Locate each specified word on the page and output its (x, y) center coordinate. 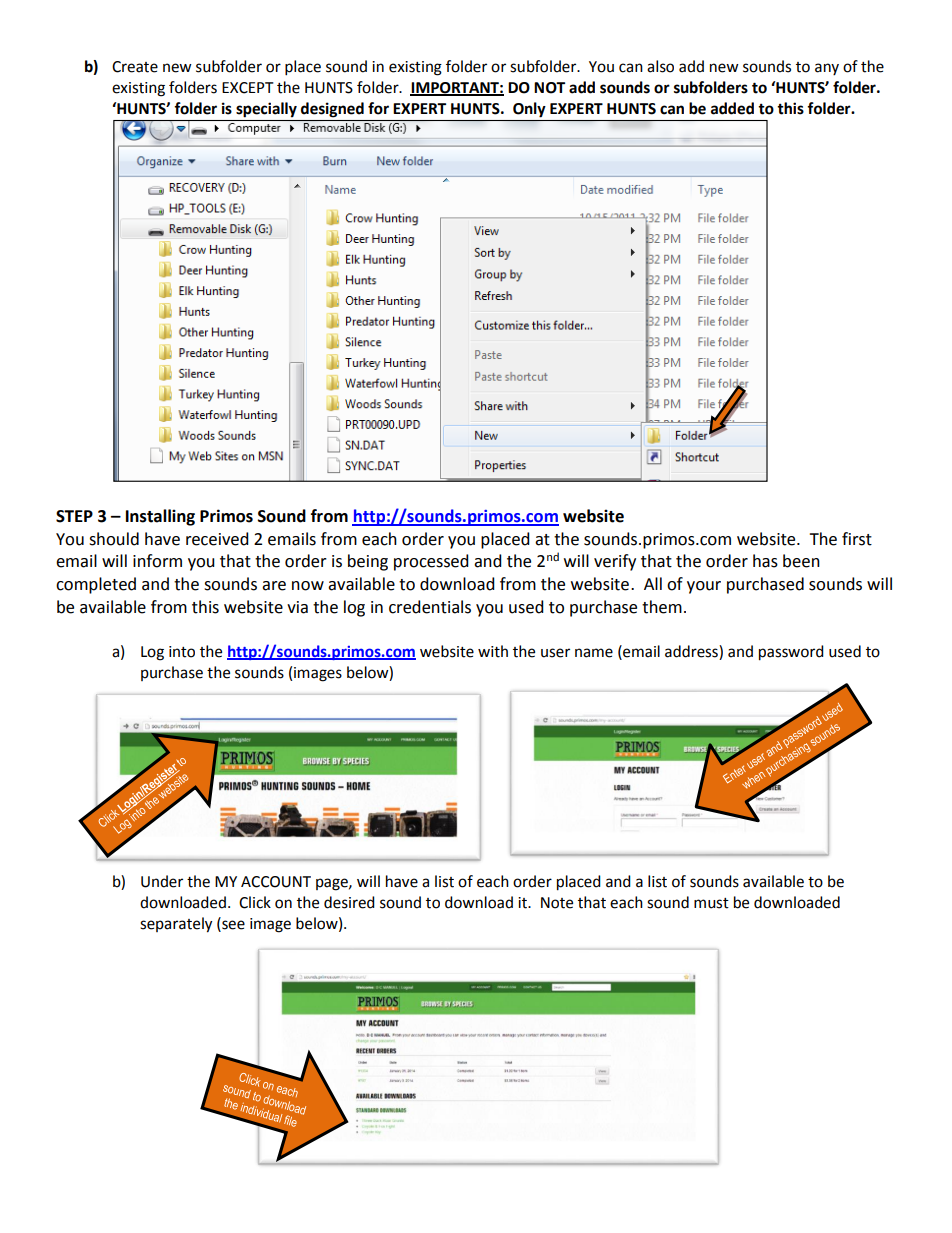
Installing (160, 517)
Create (135, 67)
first (857, 539)
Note (557, 903)
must (711, 903)
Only (529, 110)
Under (162, 881)
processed (431, 562)
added (732, 108)
